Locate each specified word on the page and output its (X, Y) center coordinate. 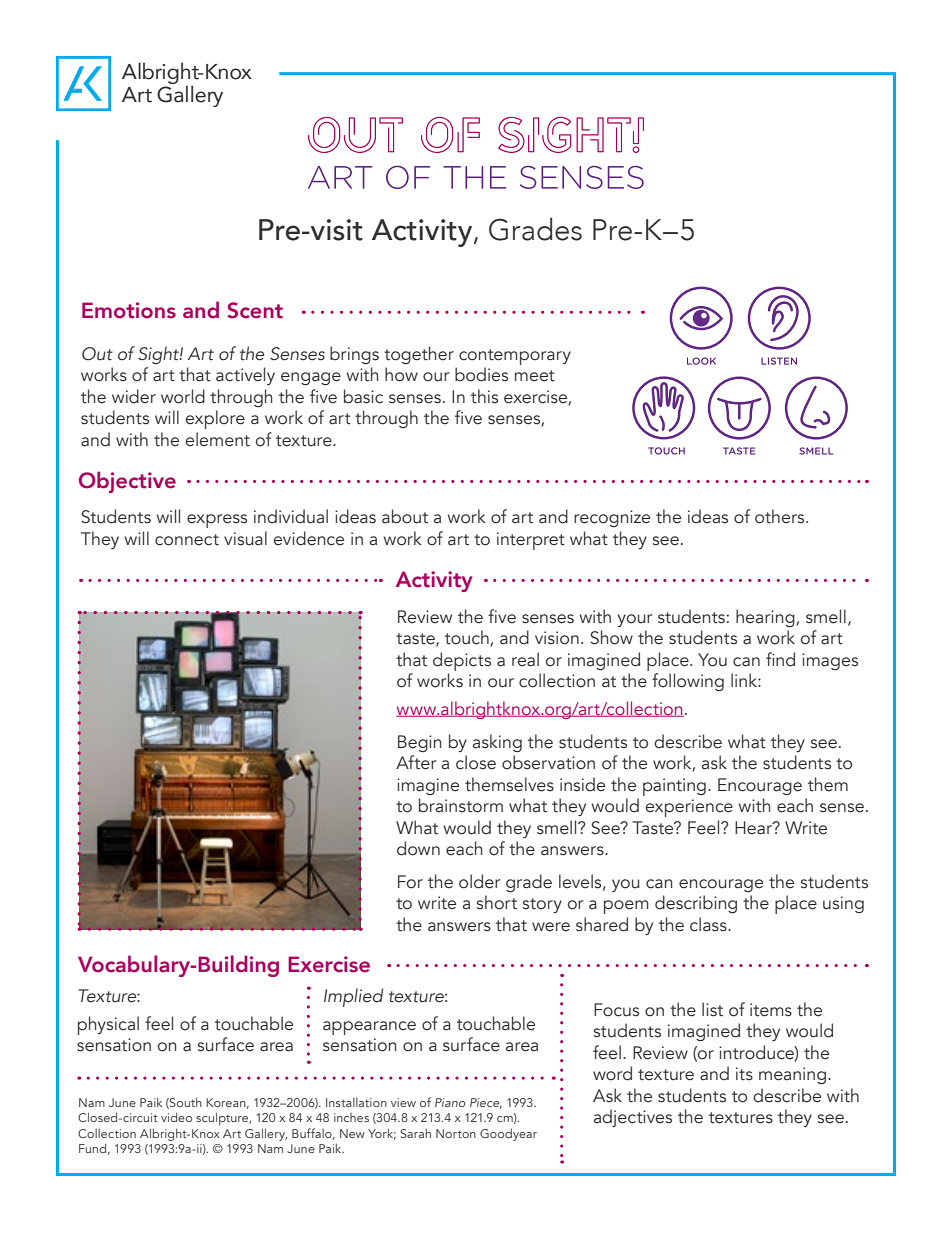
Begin (419, 743)
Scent (255, 310)
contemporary (515, 357)
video (176, 1117)
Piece (486, 1103)
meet (535, 376)
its (744, 1074)
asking (497, 743)
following (688, 682)
